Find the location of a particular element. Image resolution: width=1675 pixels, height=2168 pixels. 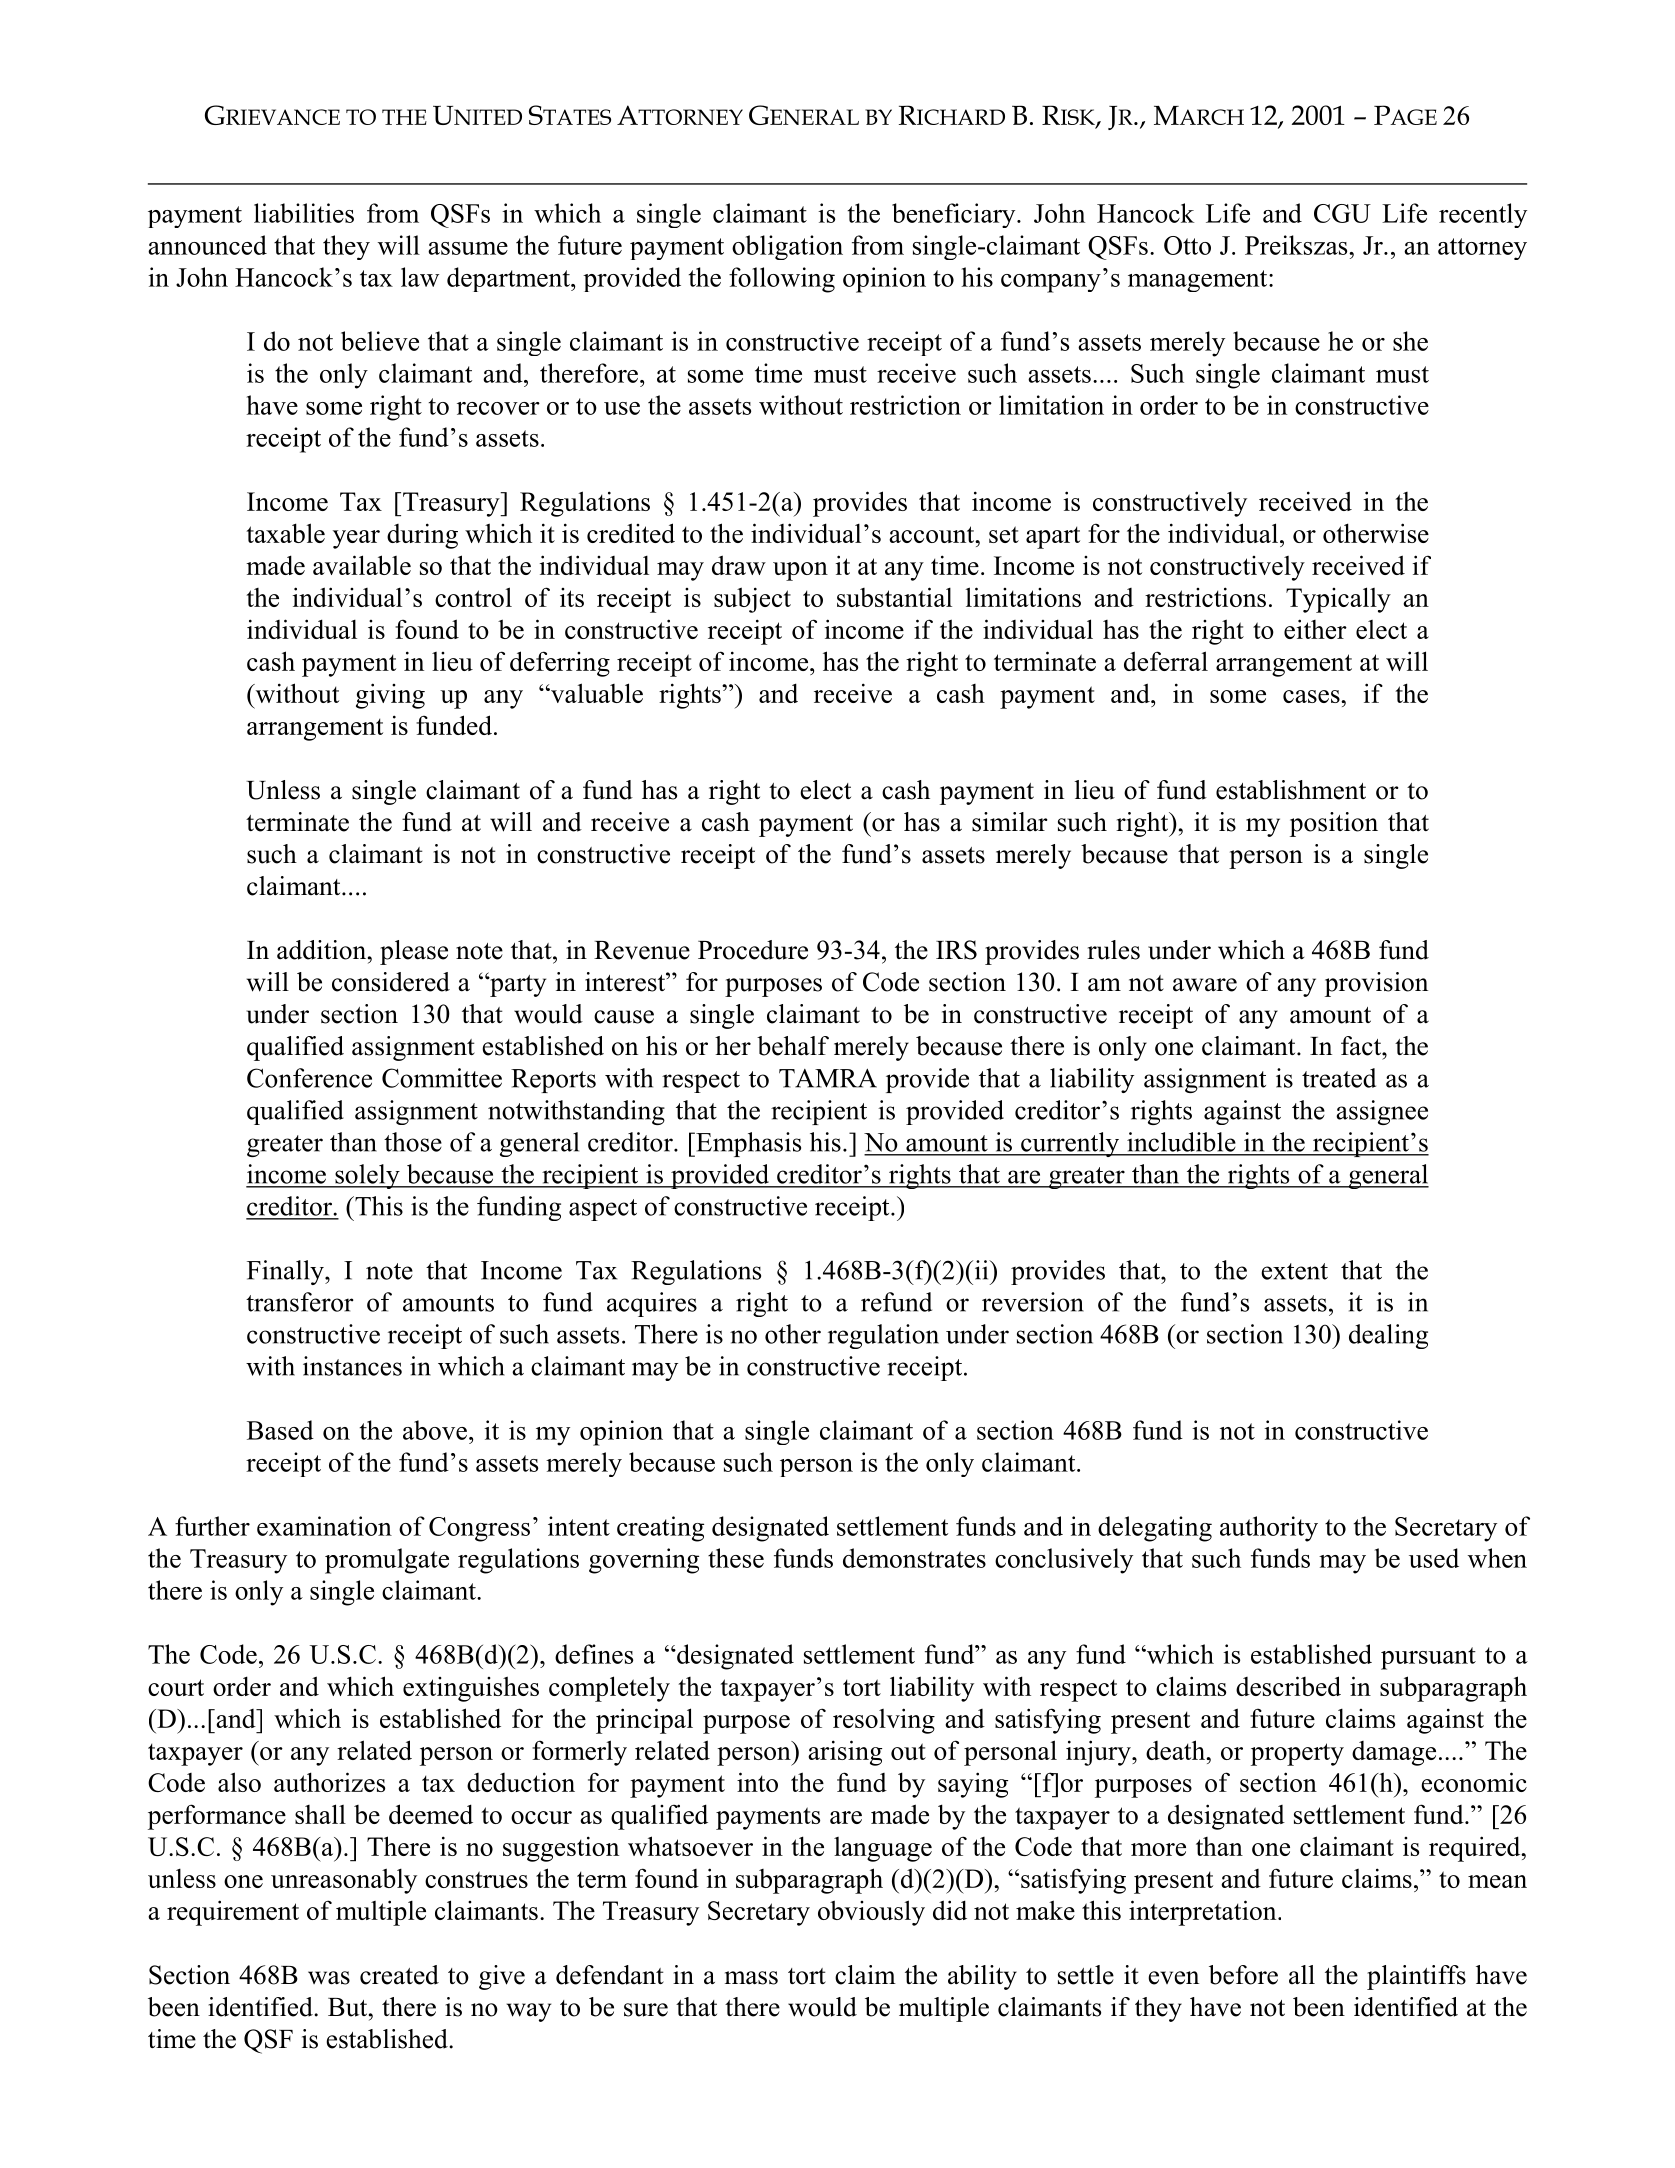

Emphasis is located at coordinates (747, 1144).
